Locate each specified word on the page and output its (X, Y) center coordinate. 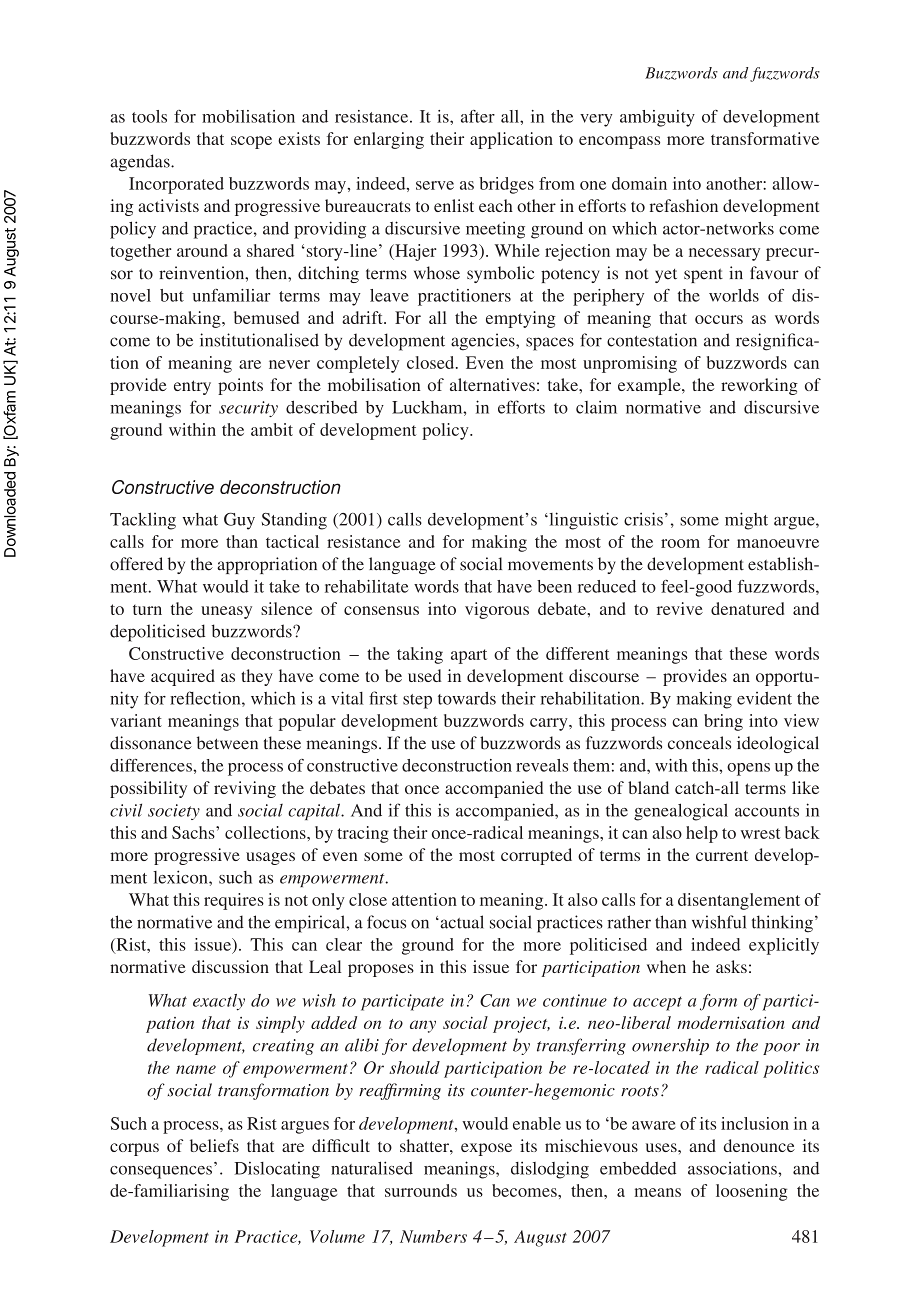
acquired (183, 677)
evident (764, 698)
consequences (161, 1172)
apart (469, 656)
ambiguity (657, 118)
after (478, 116)
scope (251, 142)
